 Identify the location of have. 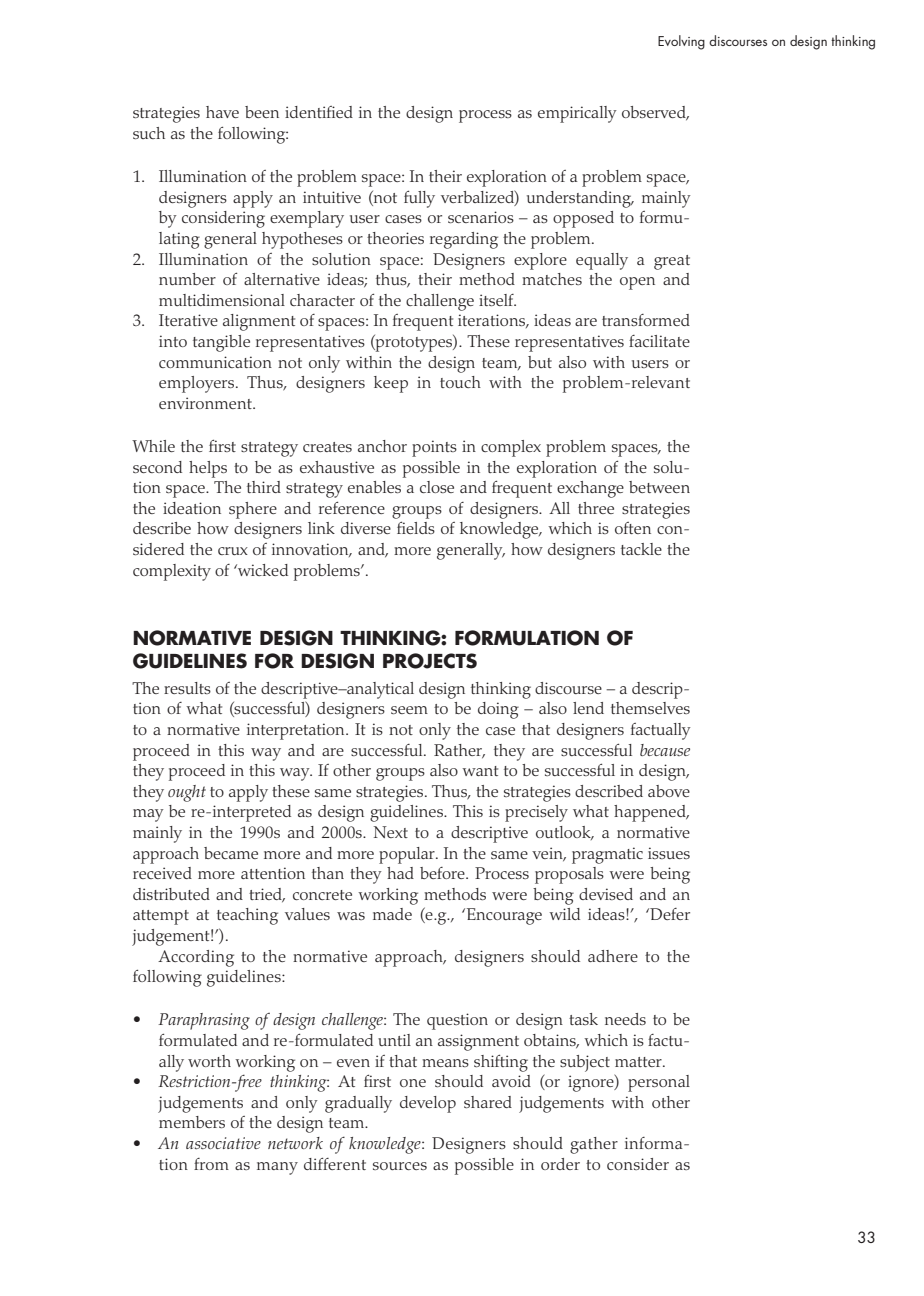
(222, 112).
